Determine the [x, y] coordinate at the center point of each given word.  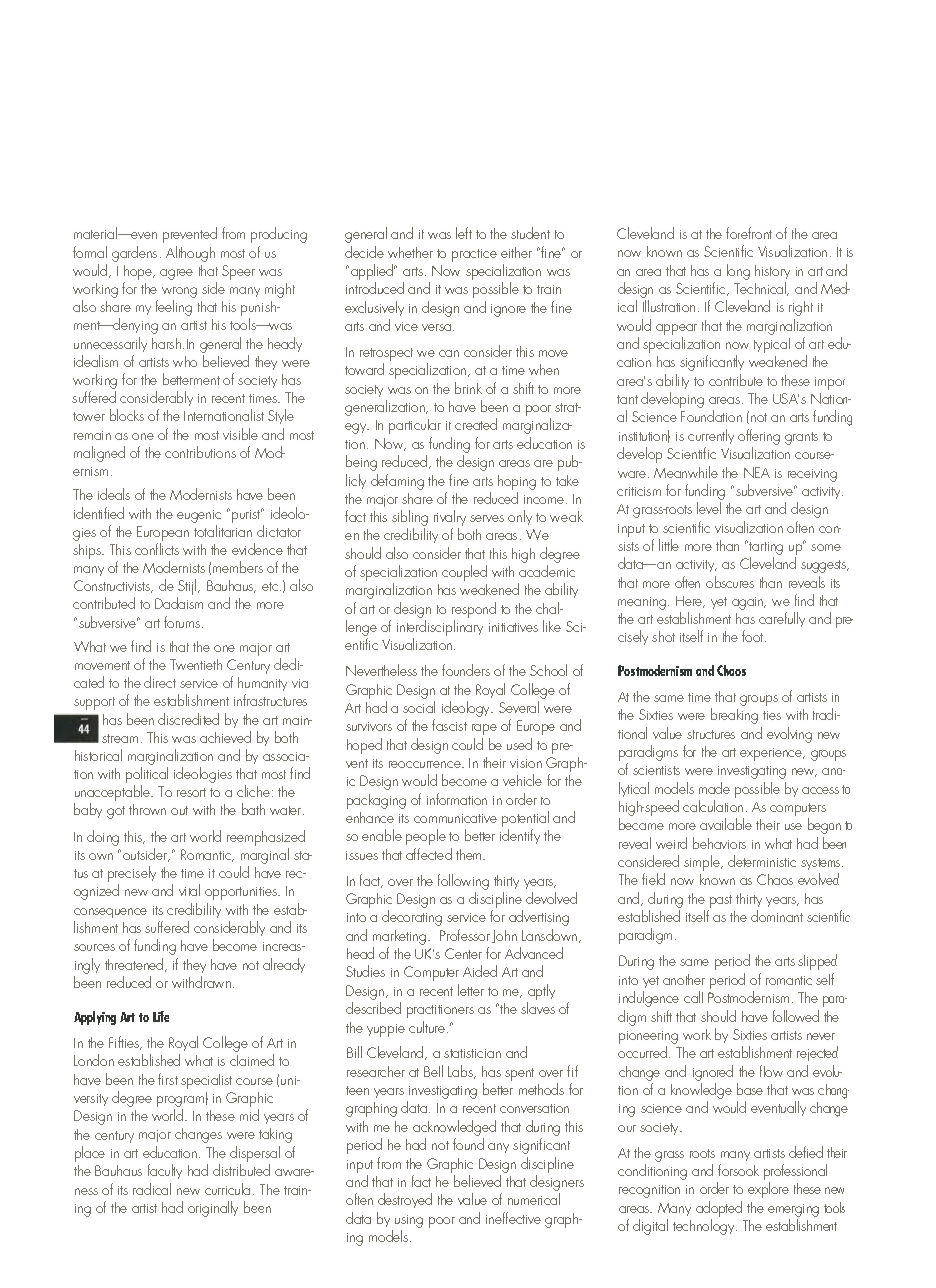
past [721, 901]
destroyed [405, 1200]
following [463, 882]
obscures [730, 582]
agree [176, 274]
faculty [165, 1171]
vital [189, 890]
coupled [464, 573]
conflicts [157, 549]
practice [474, 255]
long [738, 272]
